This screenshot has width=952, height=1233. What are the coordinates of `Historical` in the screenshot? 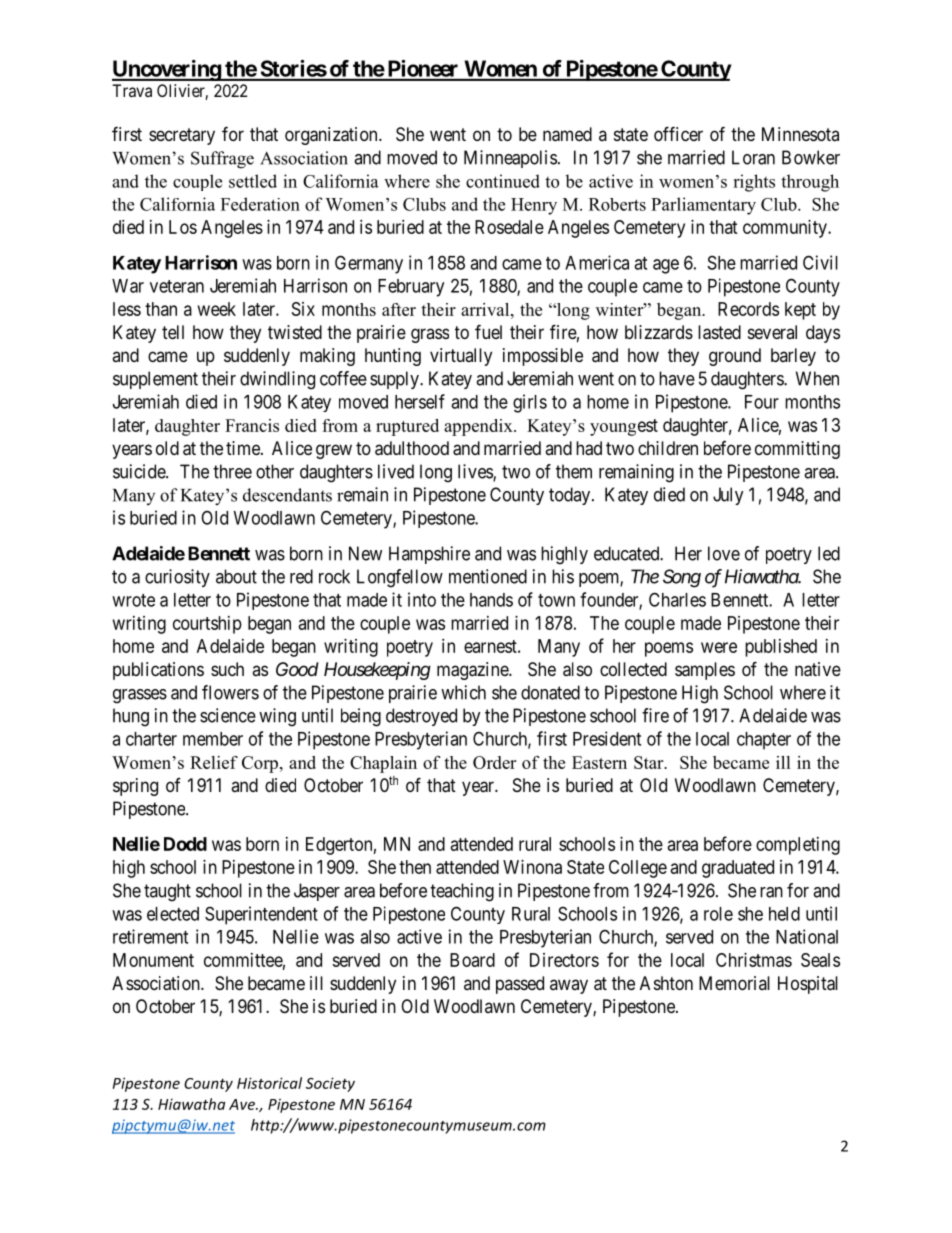 It's located at (269, 1083).
